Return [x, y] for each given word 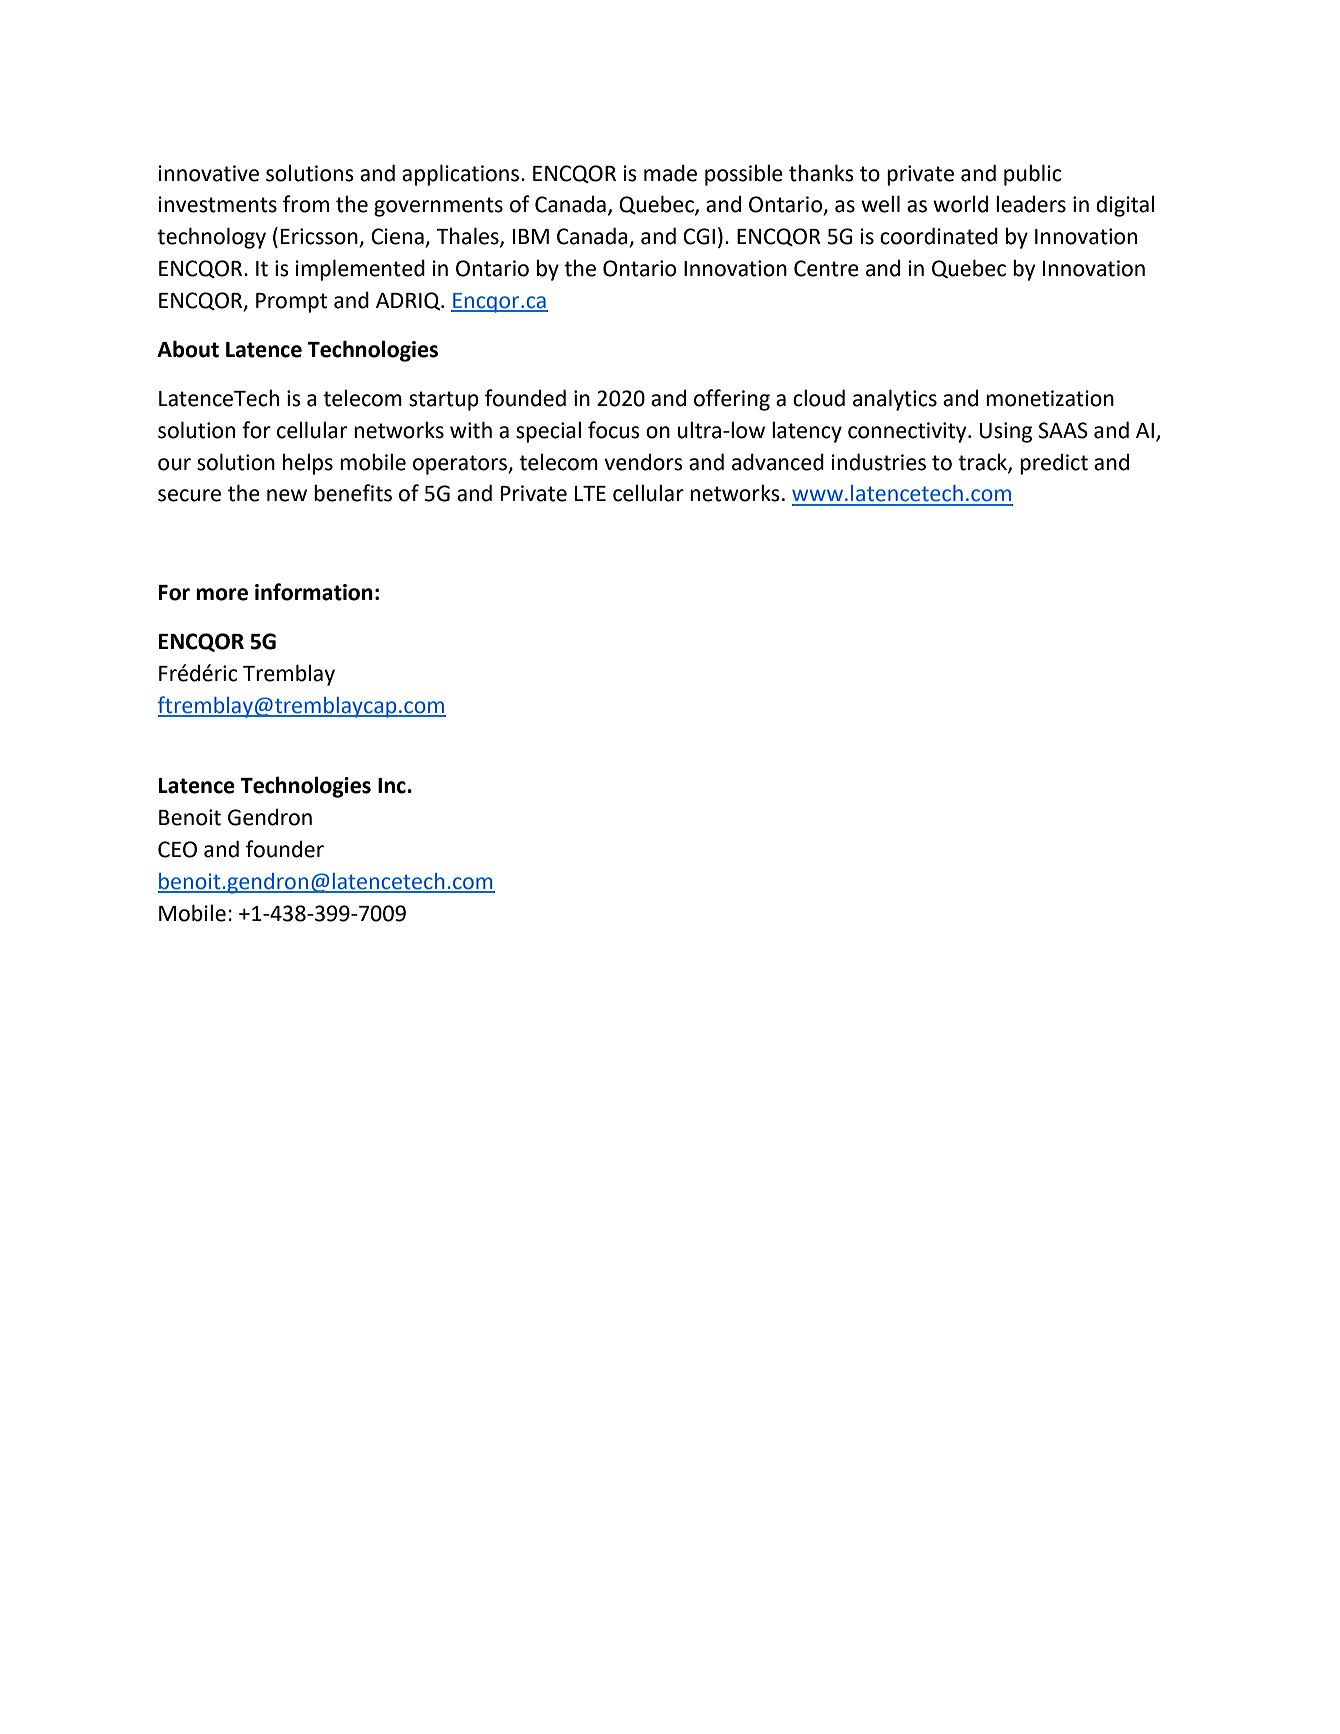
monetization [1050, 398]
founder [285, 849]
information [314, 592]
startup [444, 401]
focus [614, 430]
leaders [1031, 204]
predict [1054, 464]
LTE [590, 493]
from [306, 204]
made [670, 173]
